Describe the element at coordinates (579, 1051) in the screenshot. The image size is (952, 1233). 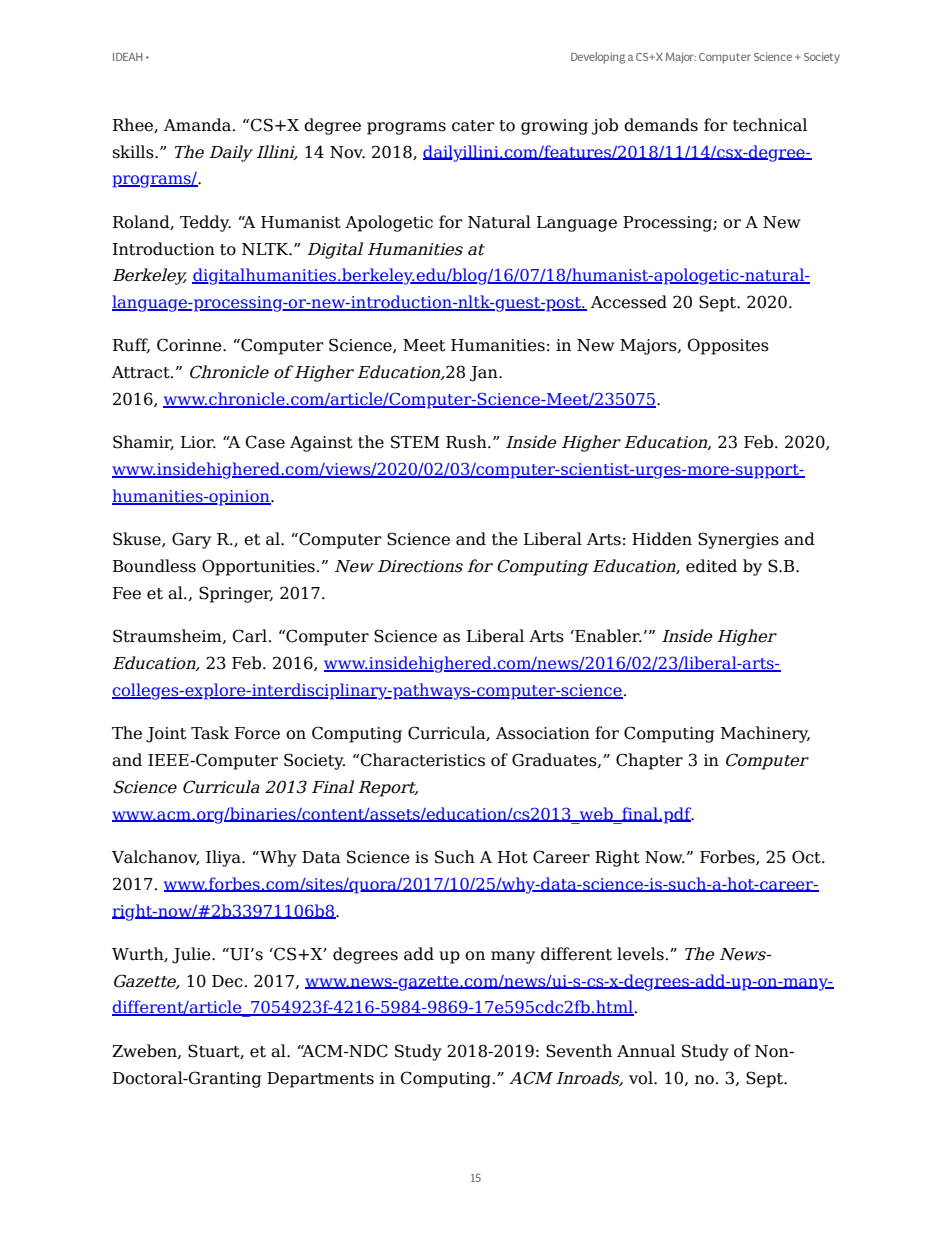
I see `Seventh` at that location.
